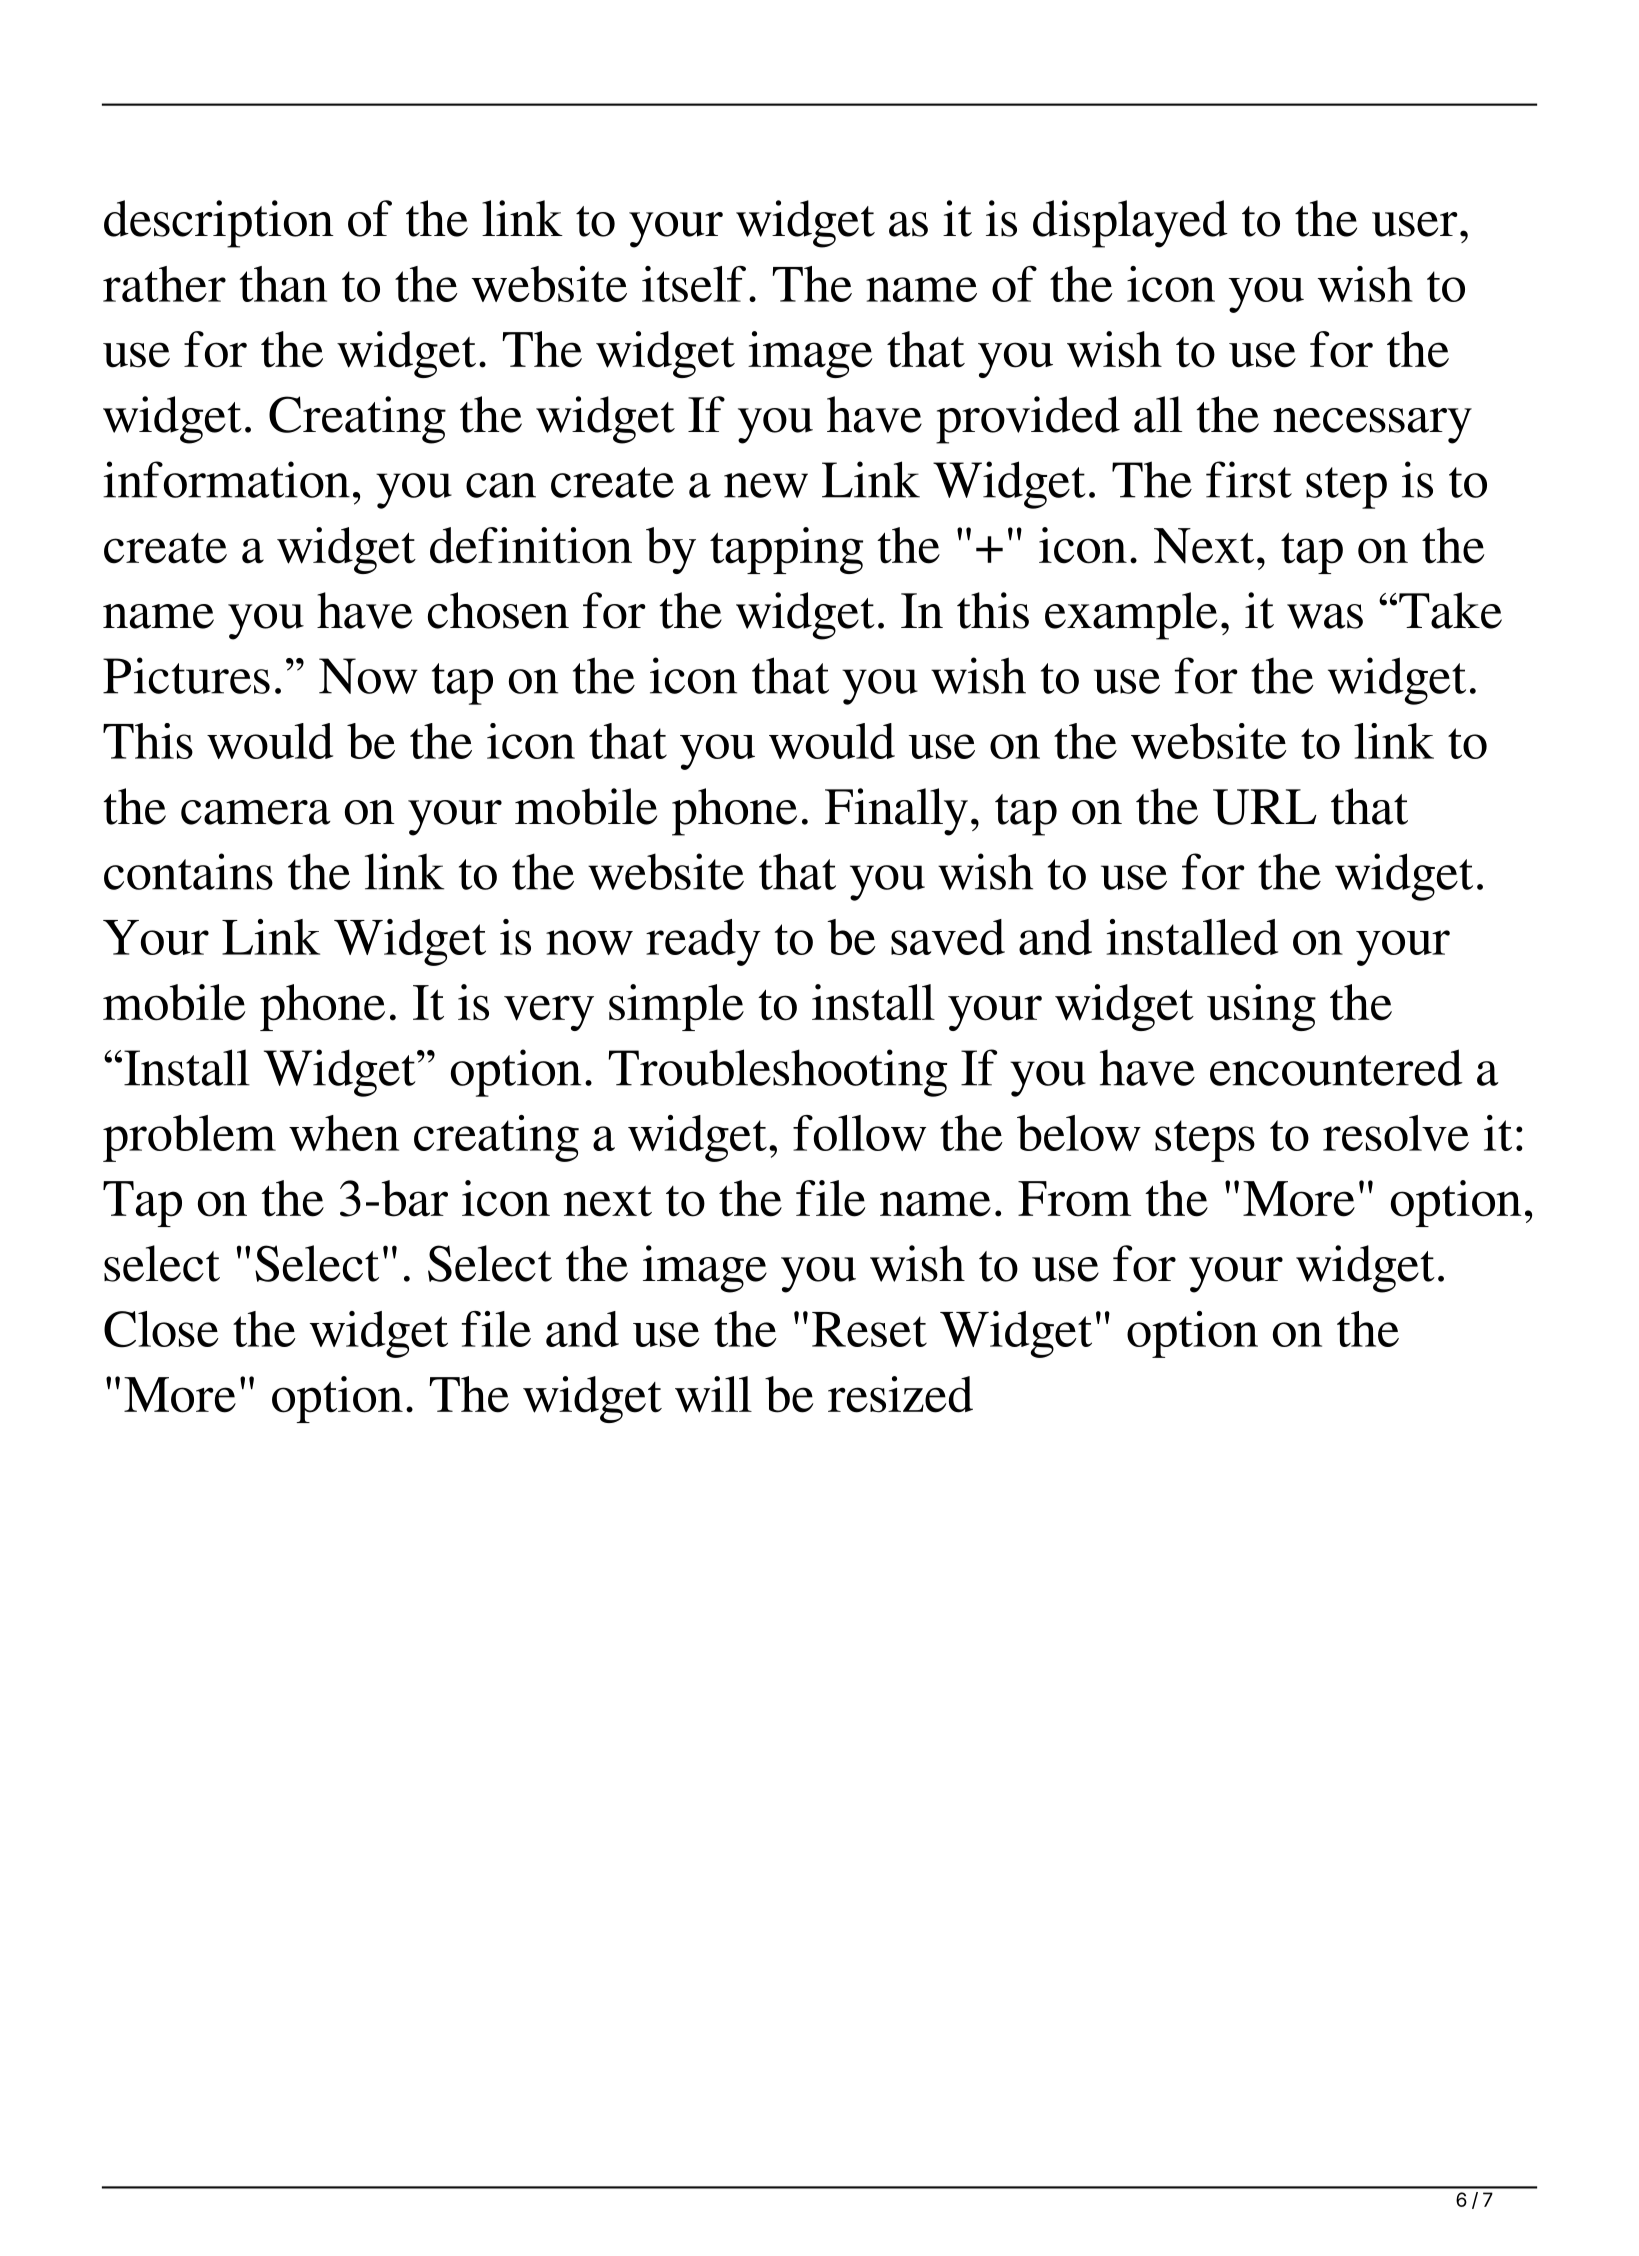  What do you see at coordinates (1265, 807) in the document?
I see `URL` at bounding box center [1265, 807].
